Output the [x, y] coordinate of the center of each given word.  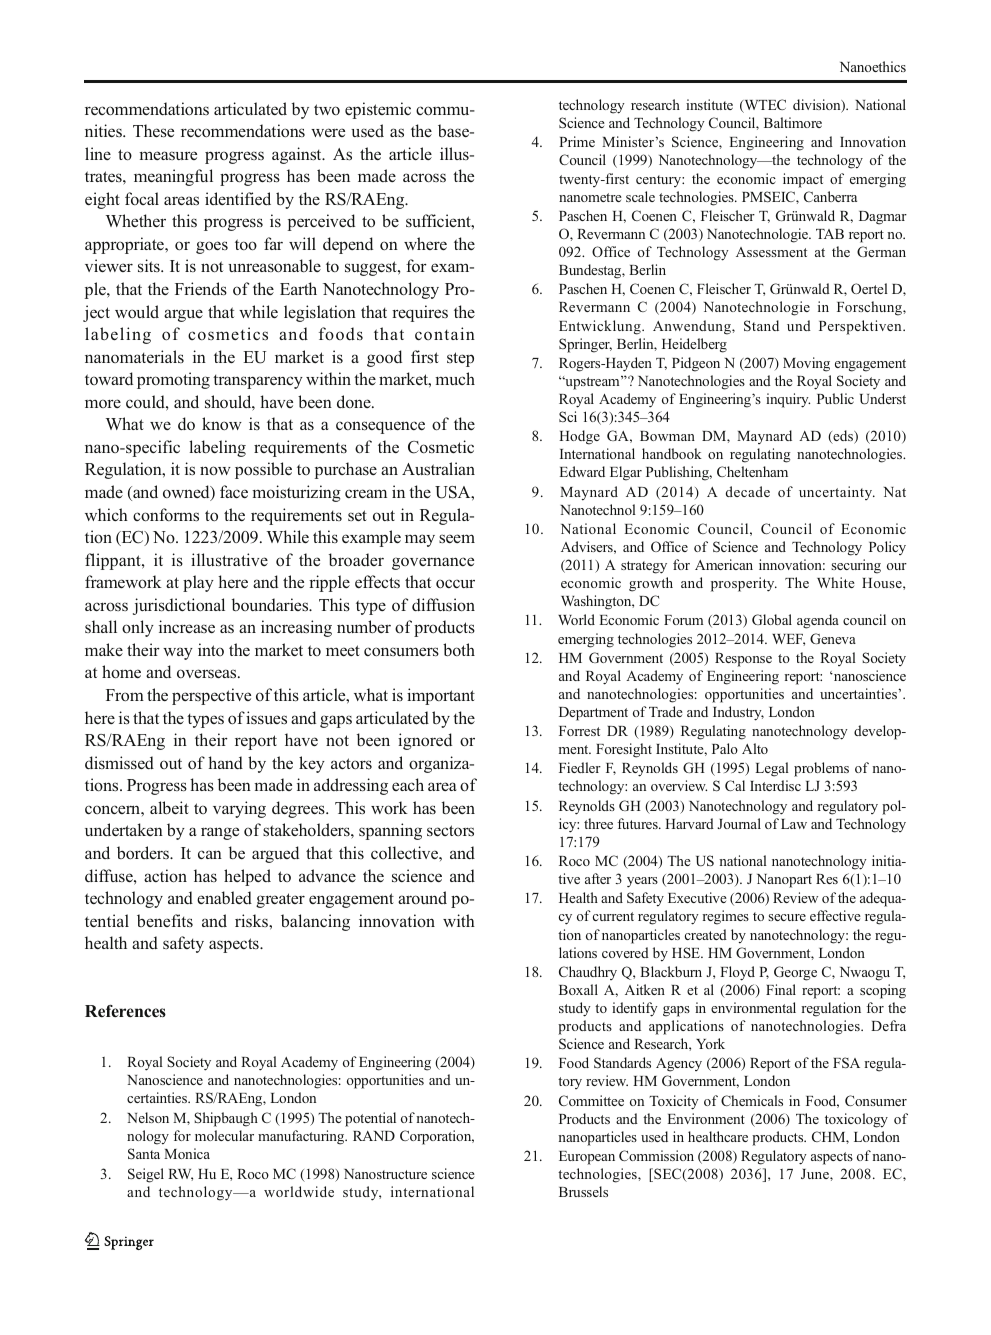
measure [168, 155]
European [587, 1158]
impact [803, 180]
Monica [187, 1153]
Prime [577, 141]
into [211, 649]
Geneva [833, 638]
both [459, 649]
